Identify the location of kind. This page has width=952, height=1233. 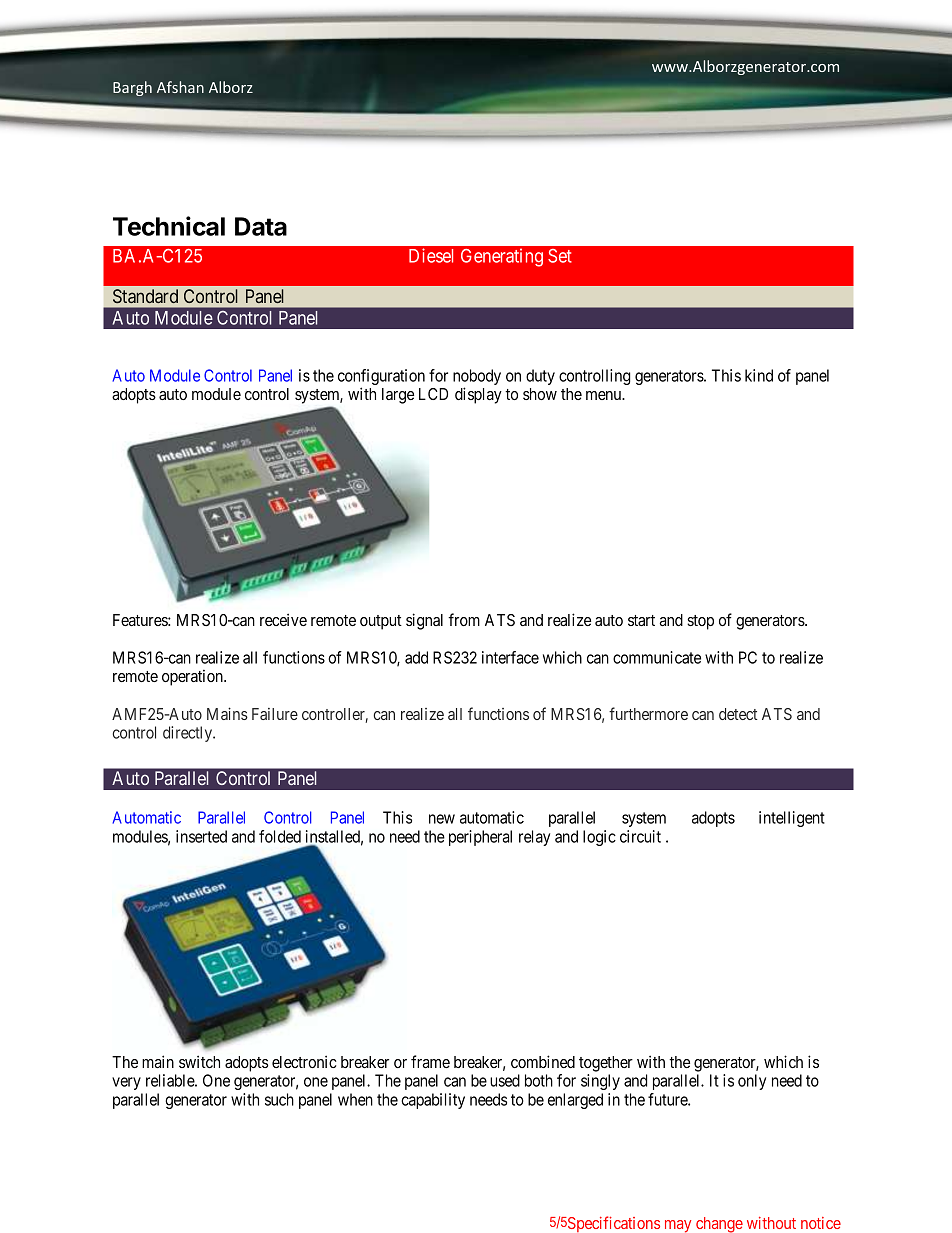
(759, 375).
